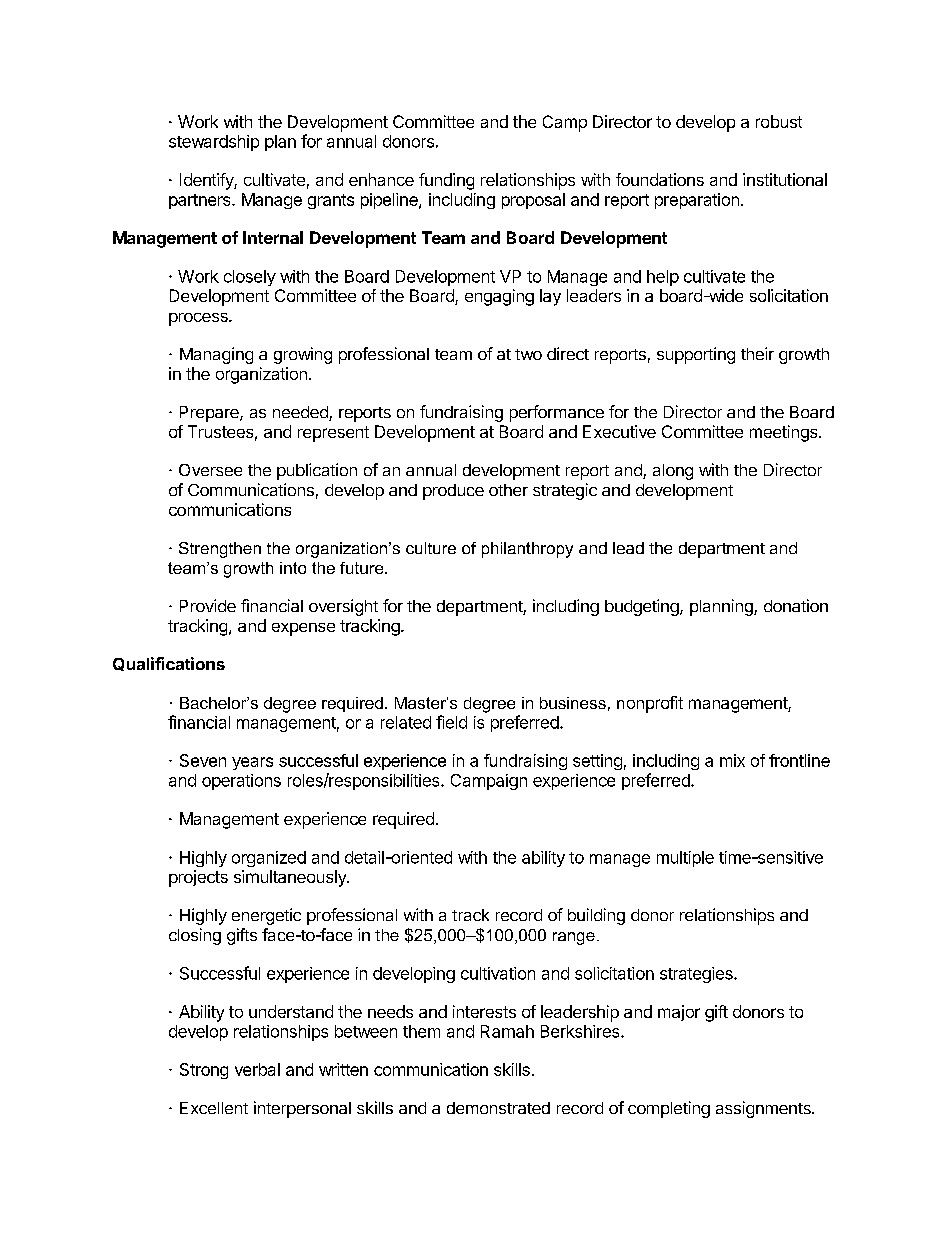 The height and width of the screenshot is (1233, 952). Describe the element at coordinates (527, 550) in the screenshot. I see `philanthropy` at that location.
